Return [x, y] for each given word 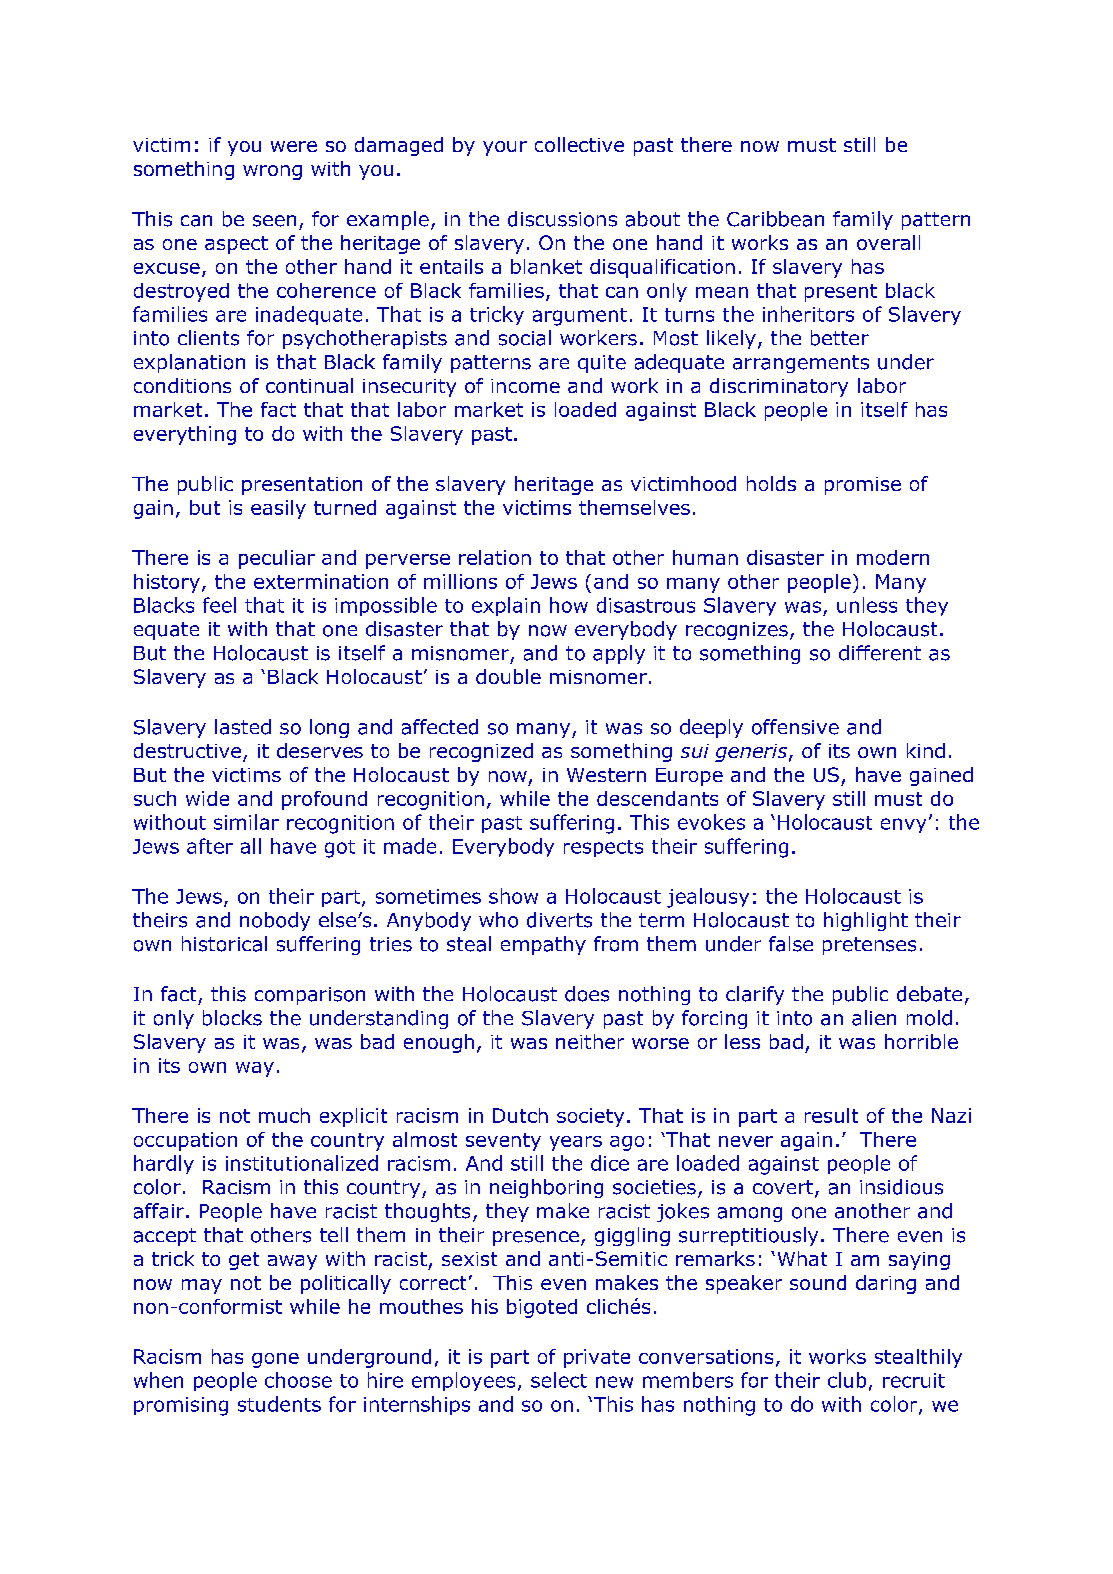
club [847, 1380]
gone [275, 1360]
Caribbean [775, 219]
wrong [272, 172]
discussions [562, 219]
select [559, 1380]
